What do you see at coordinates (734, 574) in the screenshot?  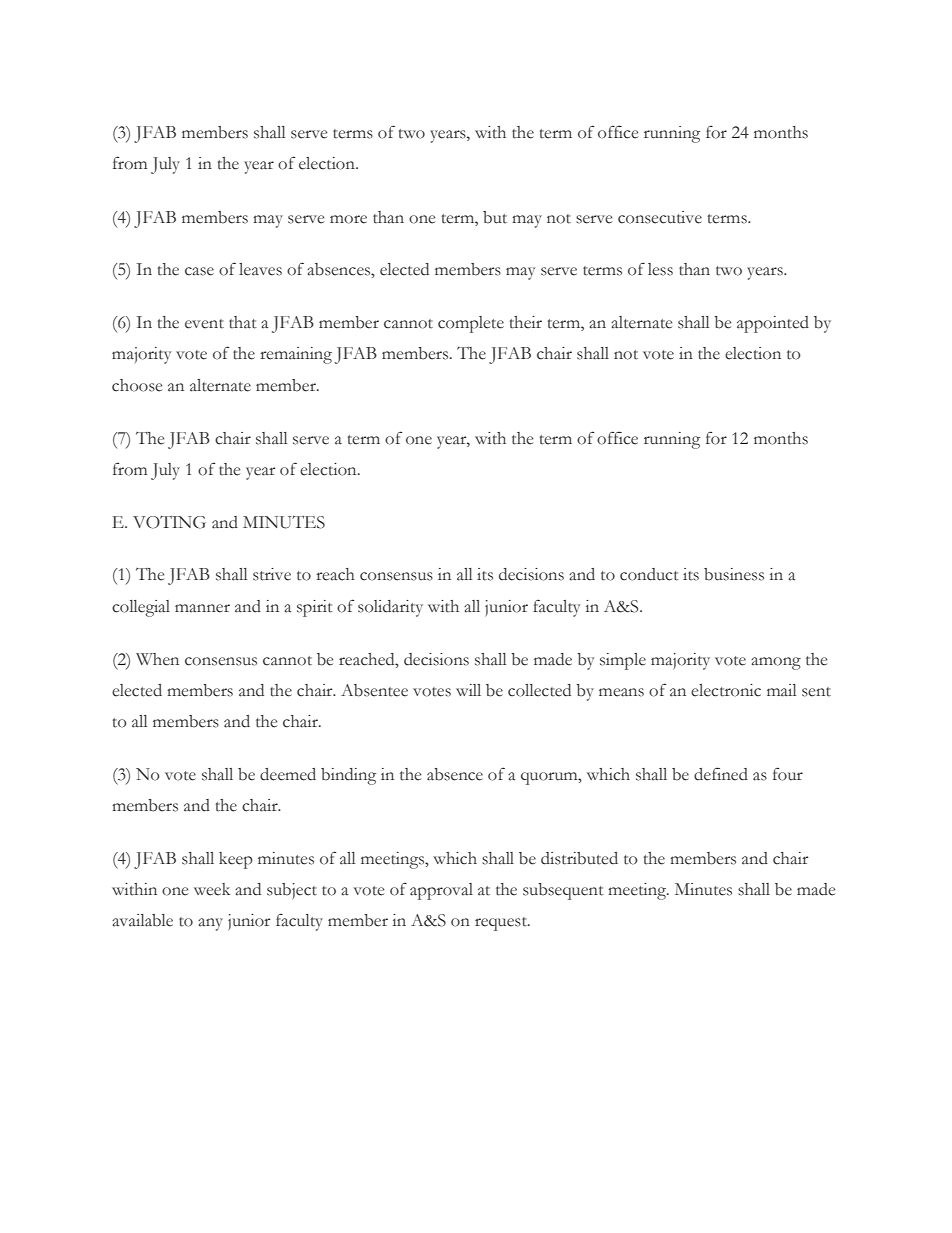 I see `business` at bounding box center [734, 574].
